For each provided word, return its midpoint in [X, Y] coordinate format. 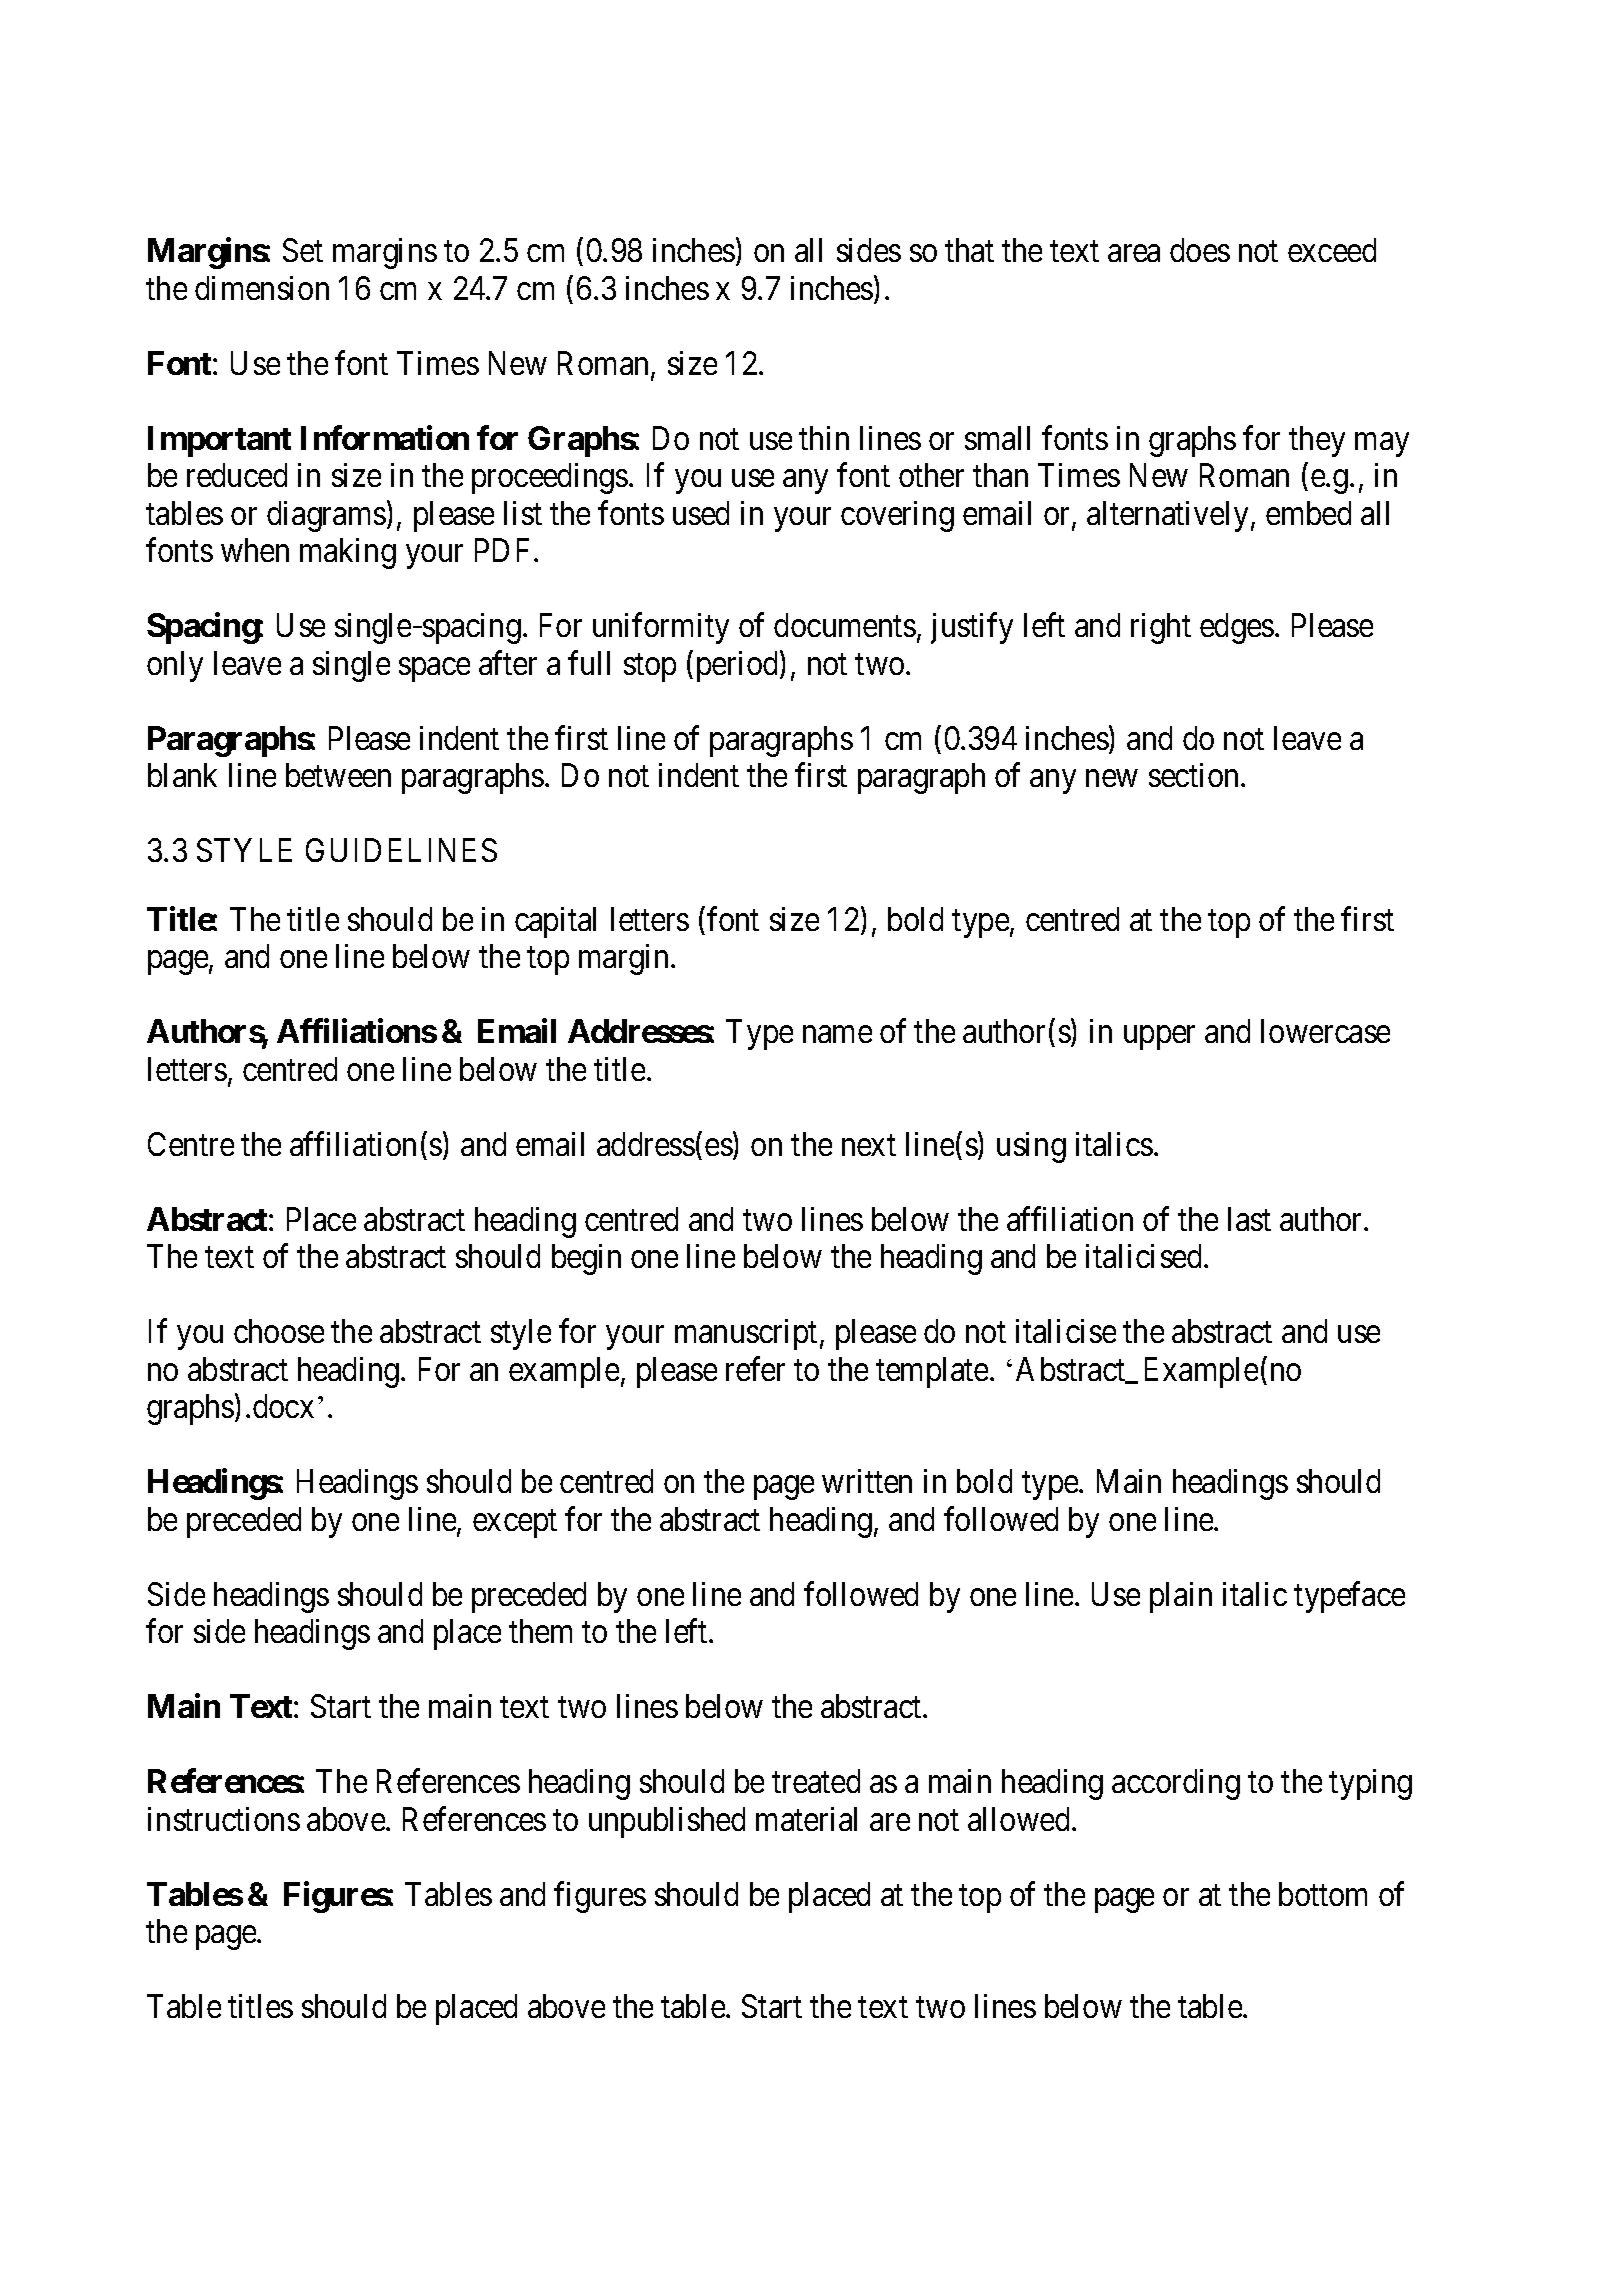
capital [555, 922]
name [837, 1034]
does [1200, 250]
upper [1159, 1038]
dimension [262, 288]
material [806, 1819]
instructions [224, 1819]
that [969, 250]
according [1176, 1784]
